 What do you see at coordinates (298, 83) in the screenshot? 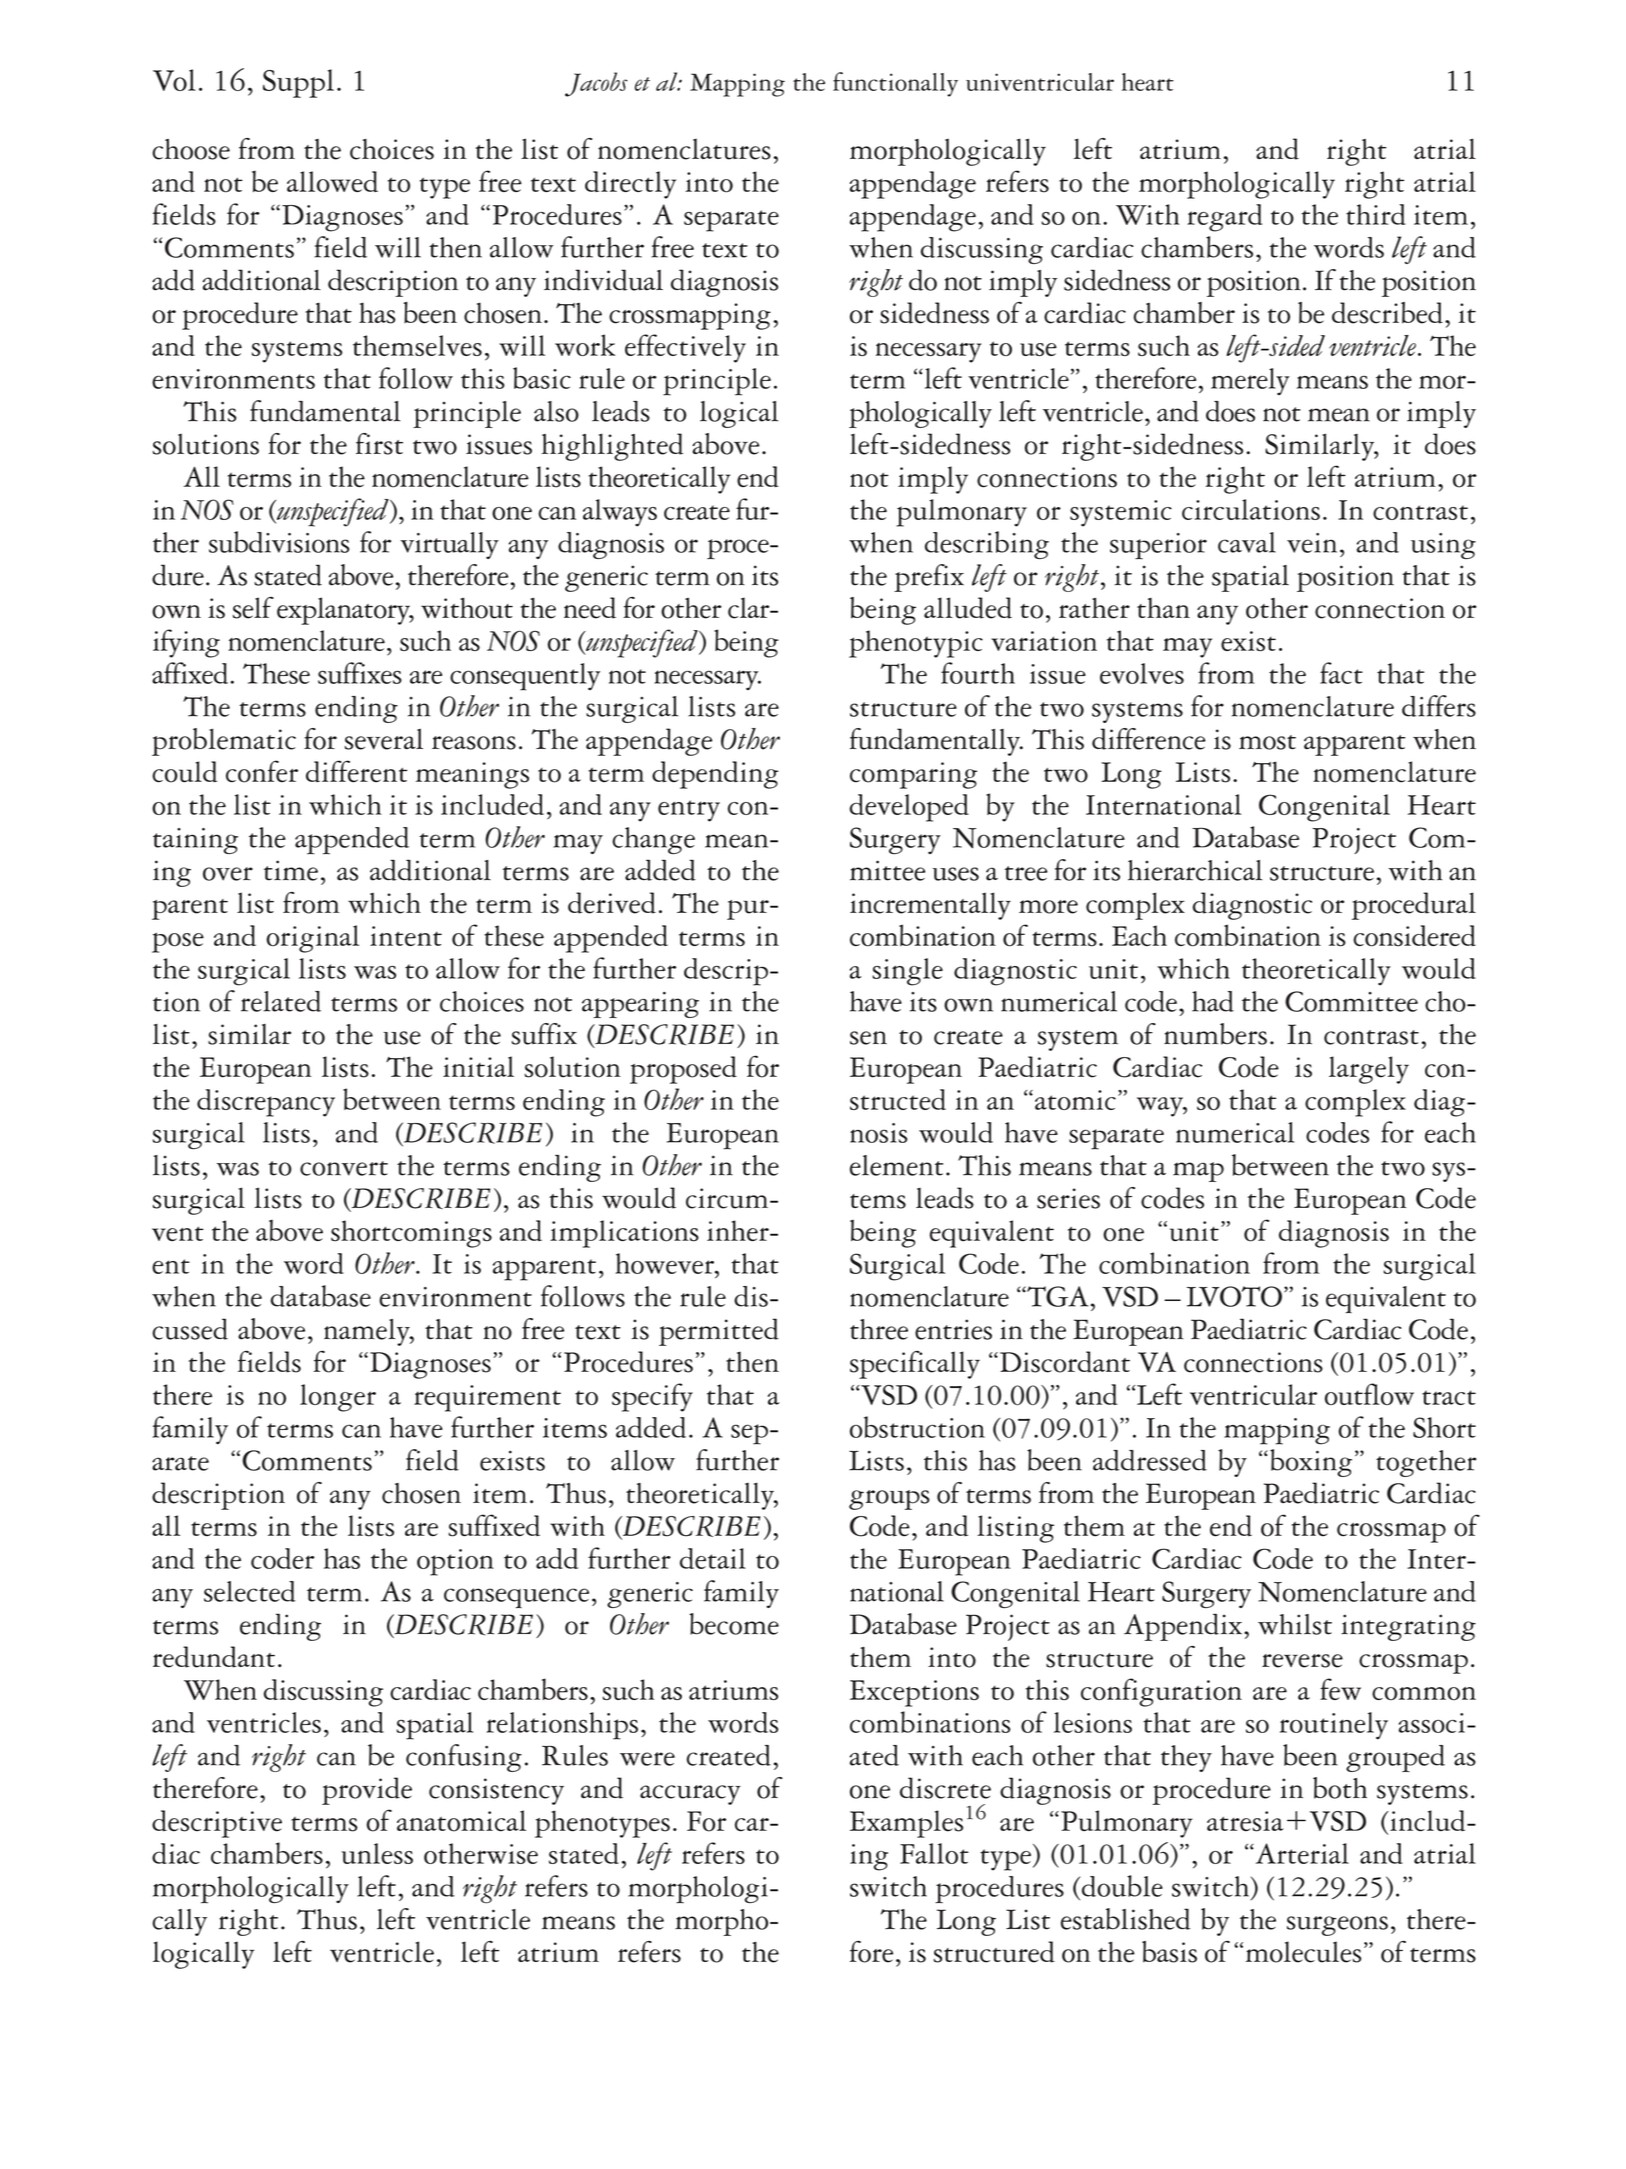
I see `Suppl` at bounding box center [298, 83].
